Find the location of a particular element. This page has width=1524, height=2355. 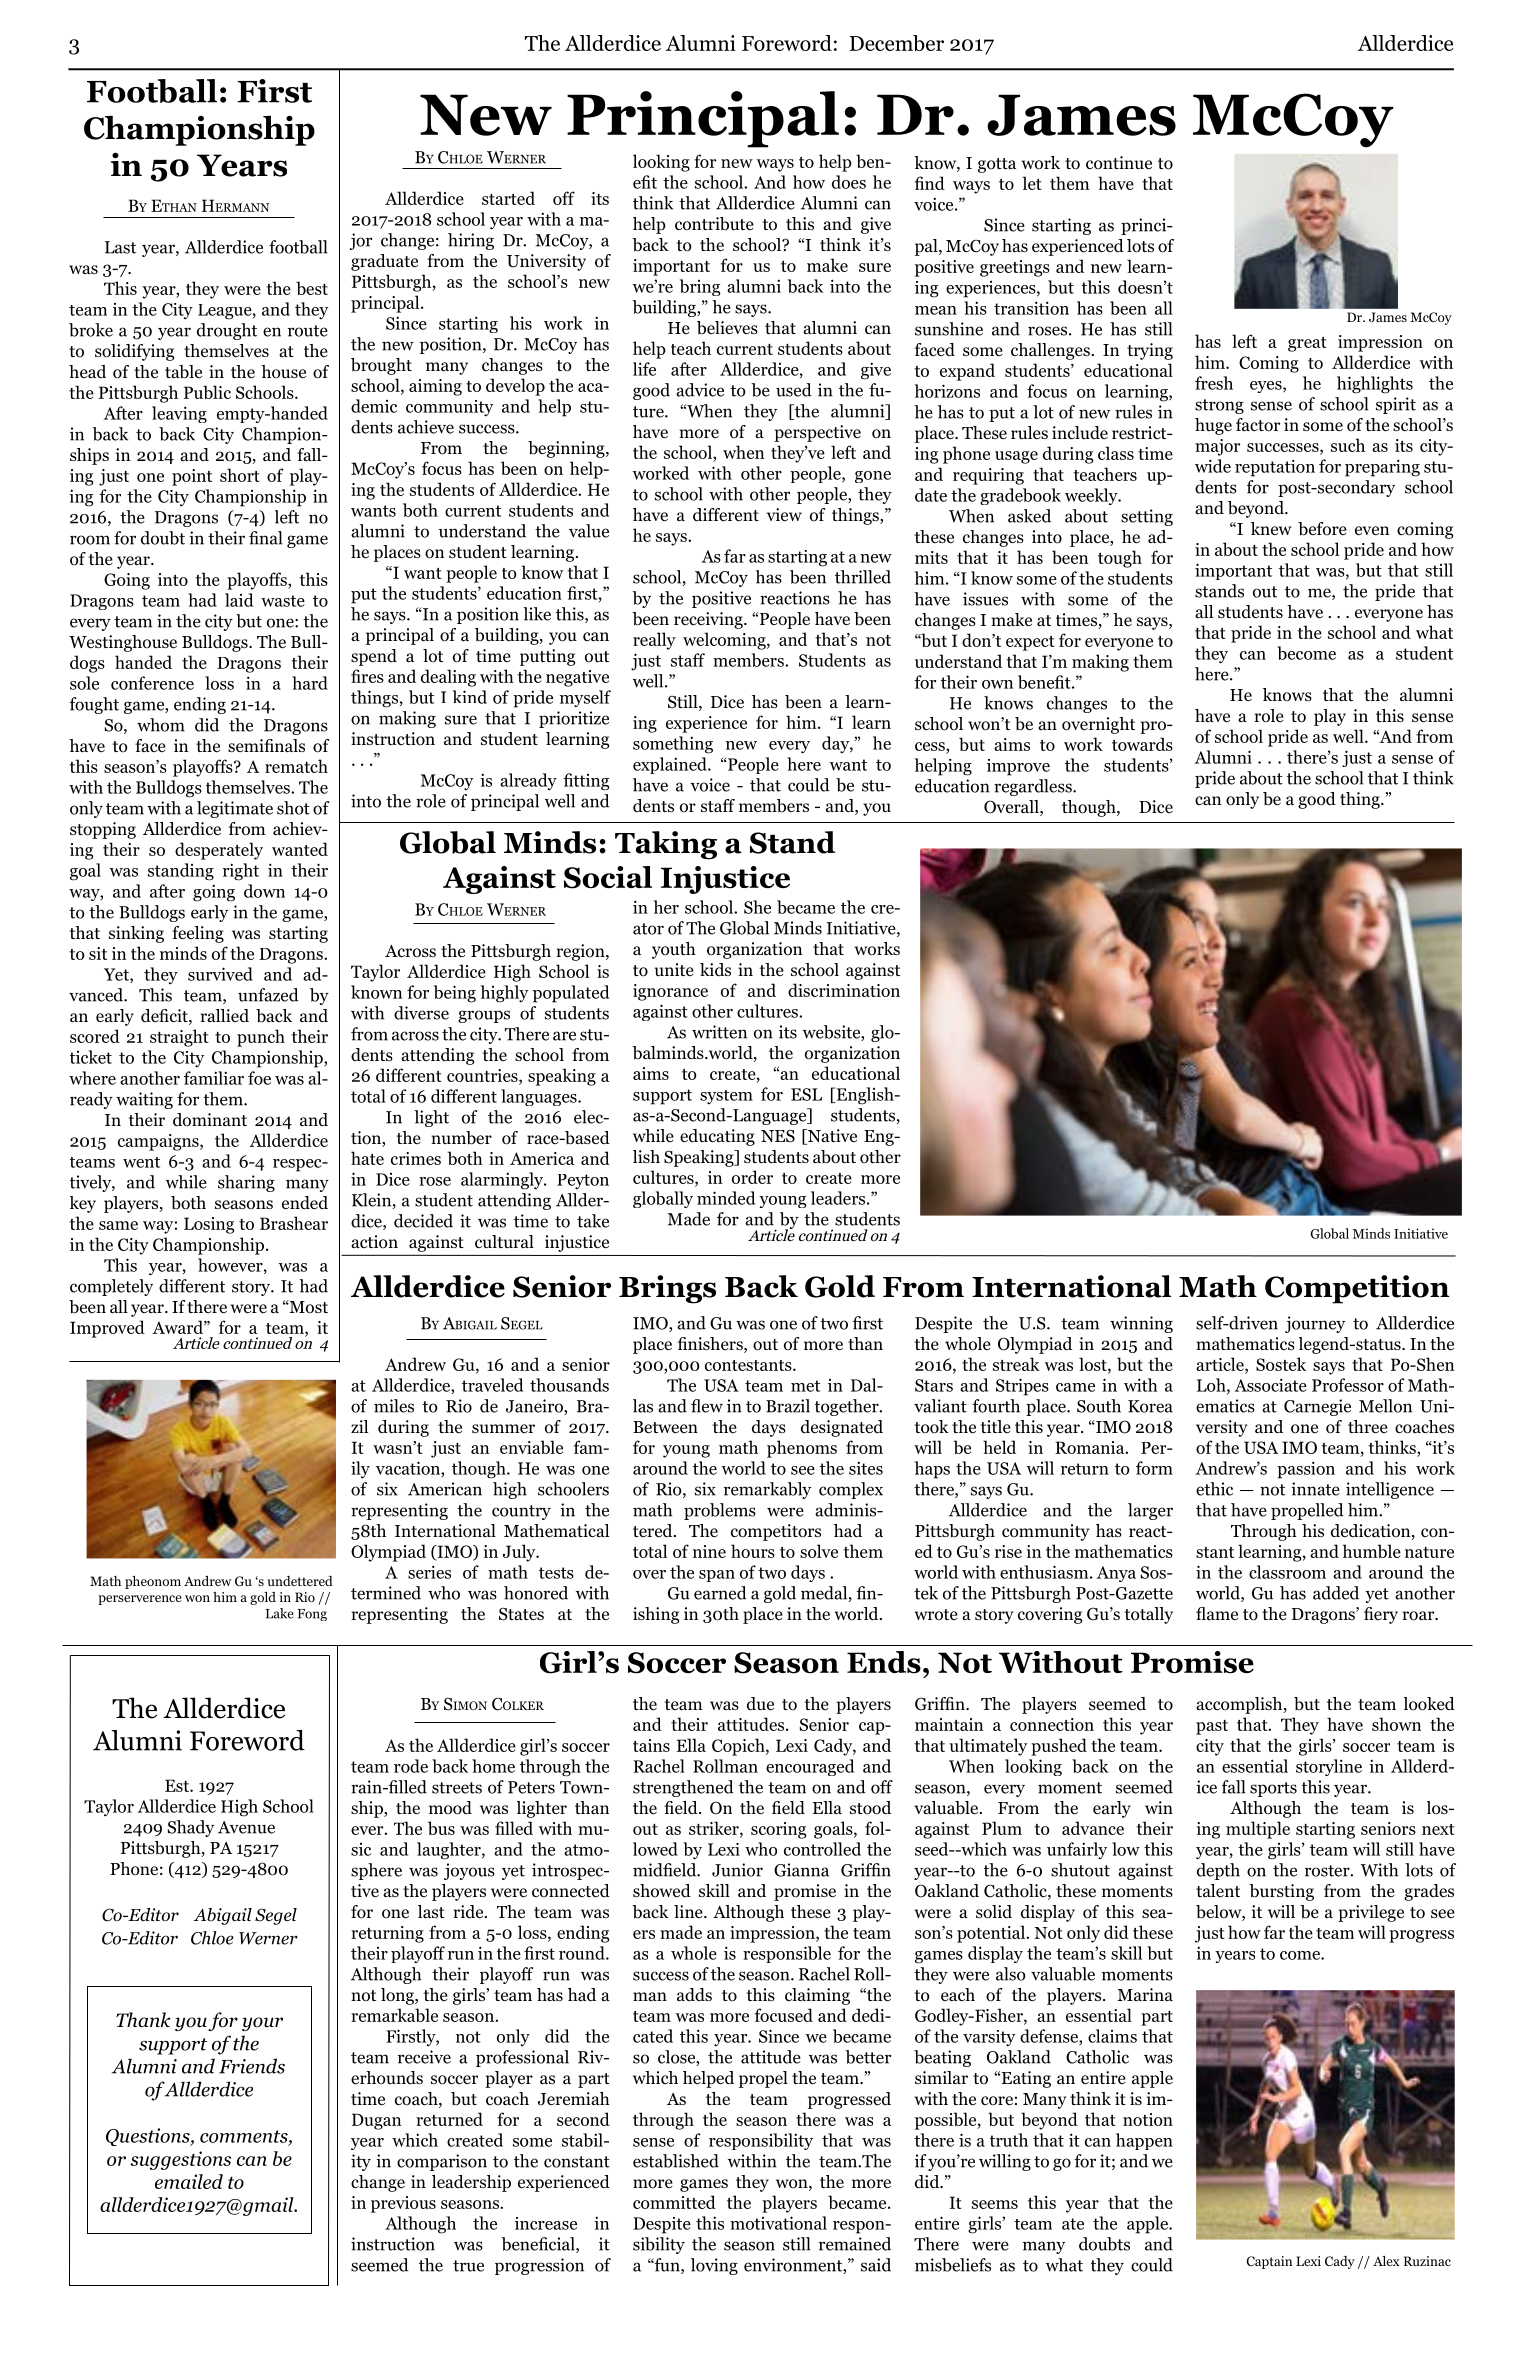

due is located at coordinates (760, 1704).
